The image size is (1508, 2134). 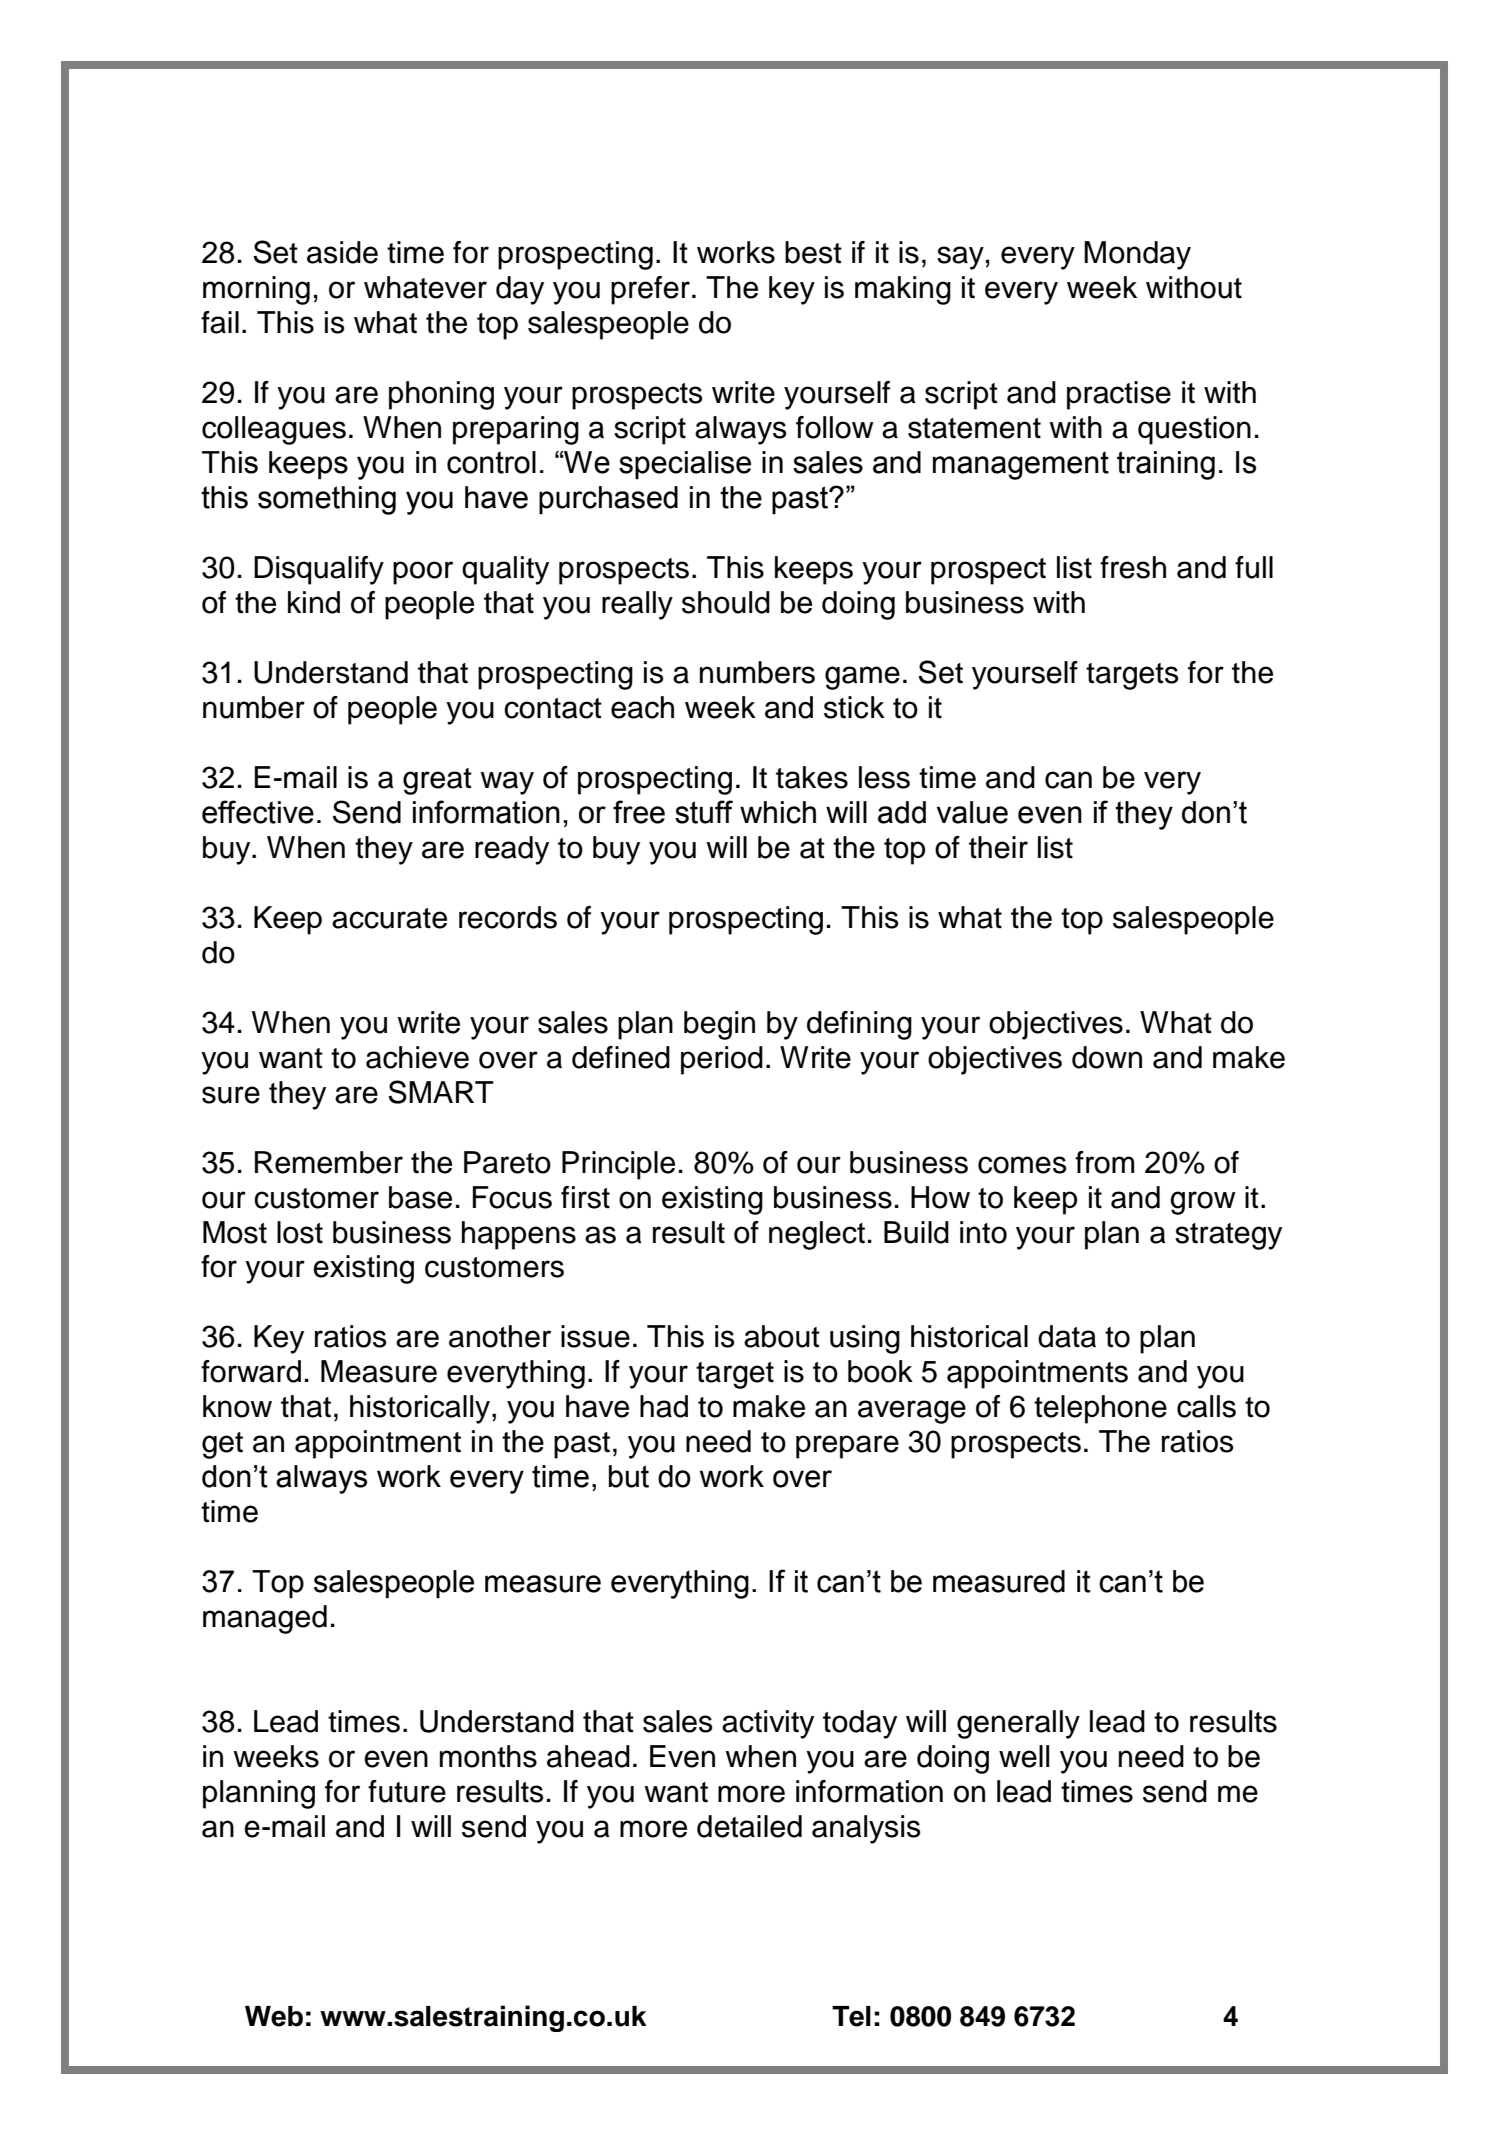 What do you see at coordinates (274, 2016) in the image?
I see `Web` at bounding box center [274, 2016].
